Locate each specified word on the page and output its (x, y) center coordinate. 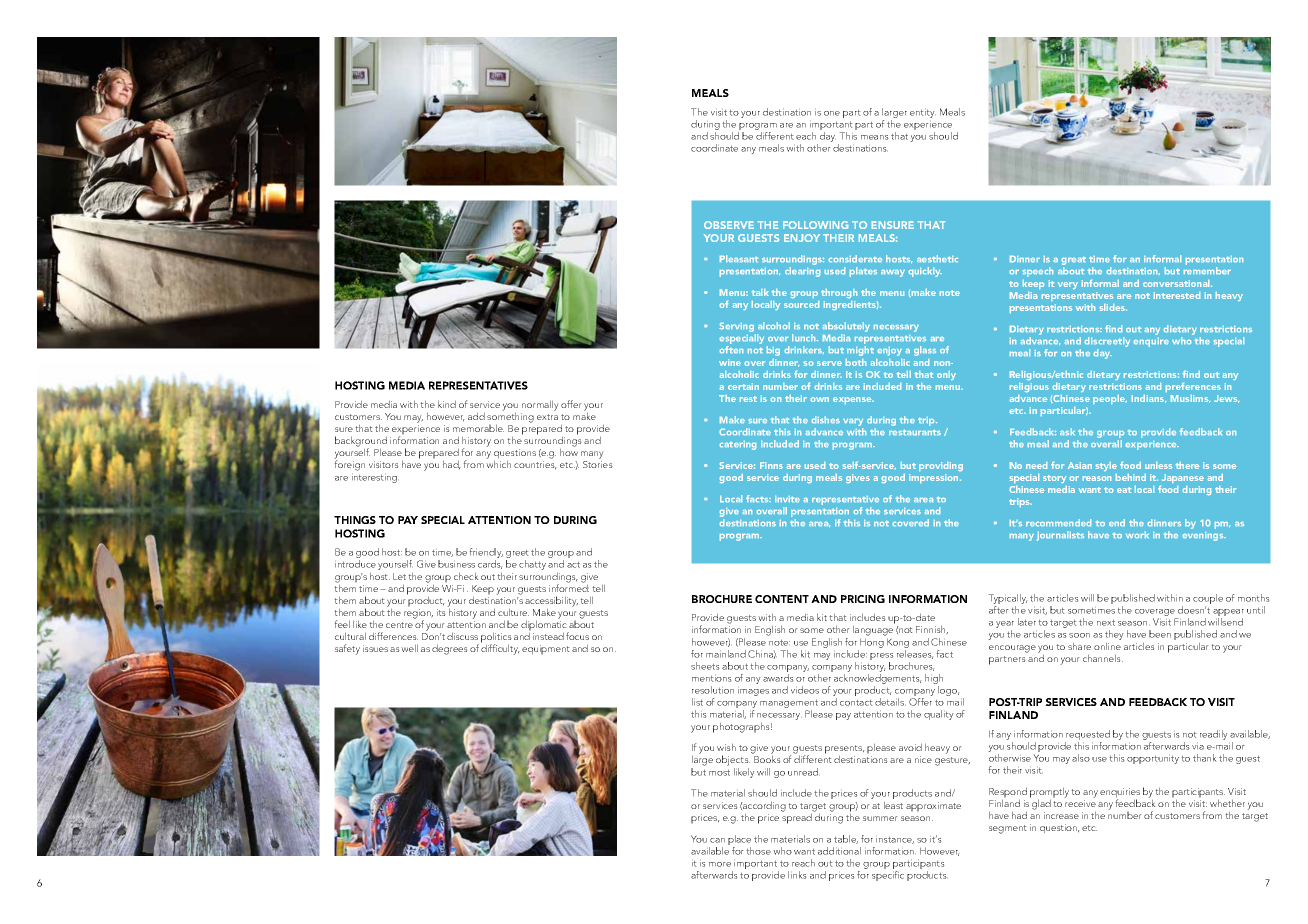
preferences (1193, 387)
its (441, 612)
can (717, 840)
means (875, 137)
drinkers (804, 350)
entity (923, 113)
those (758, 851)
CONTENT (782, 599)
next (1106, 622)
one (832, 113)
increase (1061, 815)
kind (447, 404)
